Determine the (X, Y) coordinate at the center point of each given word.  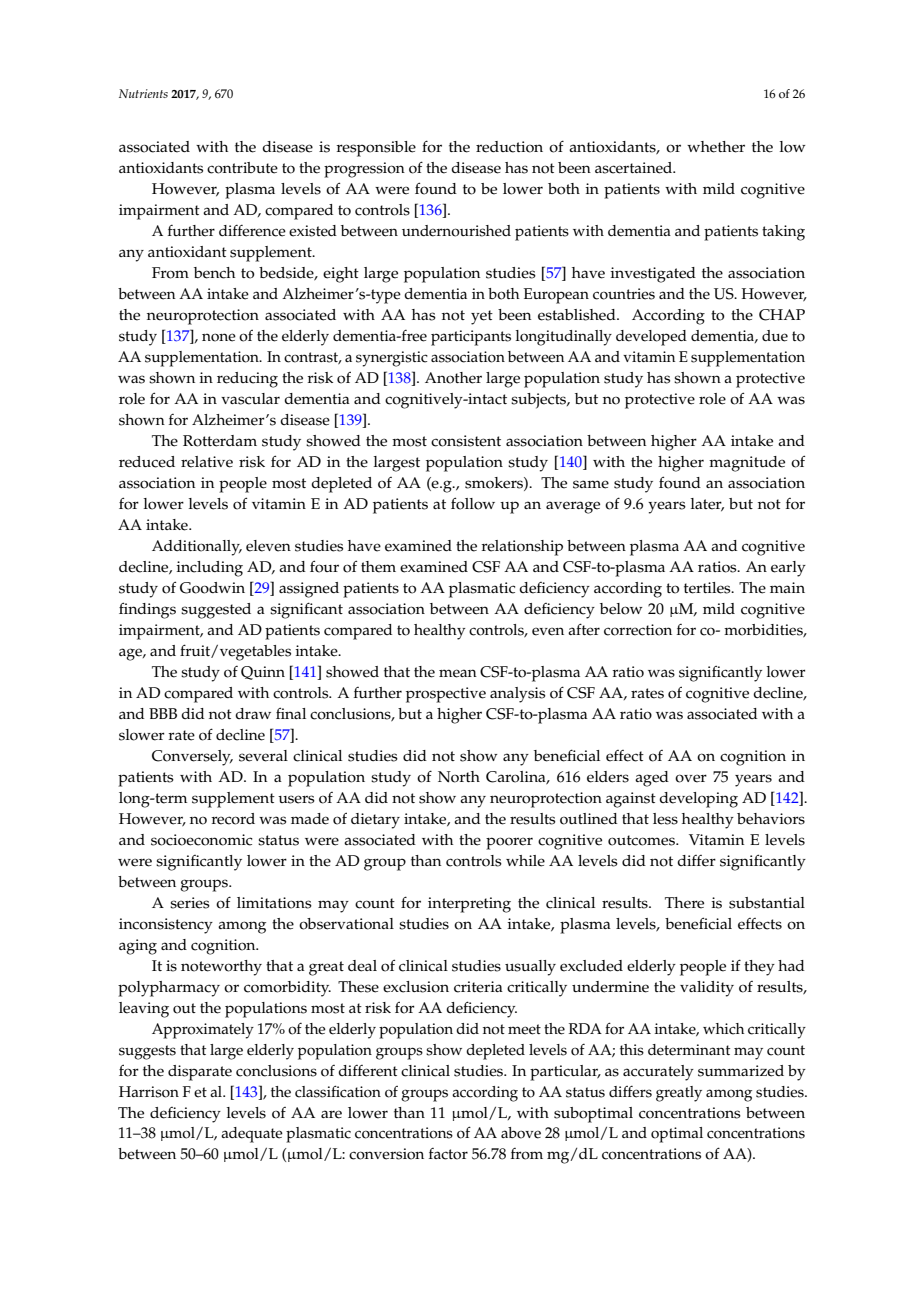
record (233, 819)
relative (207, 462)
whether (716, 147)
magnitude (747, 464)
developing (698, 800)
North (459, 777)
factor (448, 1154)
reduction (509, 147)
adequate (252, 1135)
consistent (466, 441)
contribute (242, 168)
